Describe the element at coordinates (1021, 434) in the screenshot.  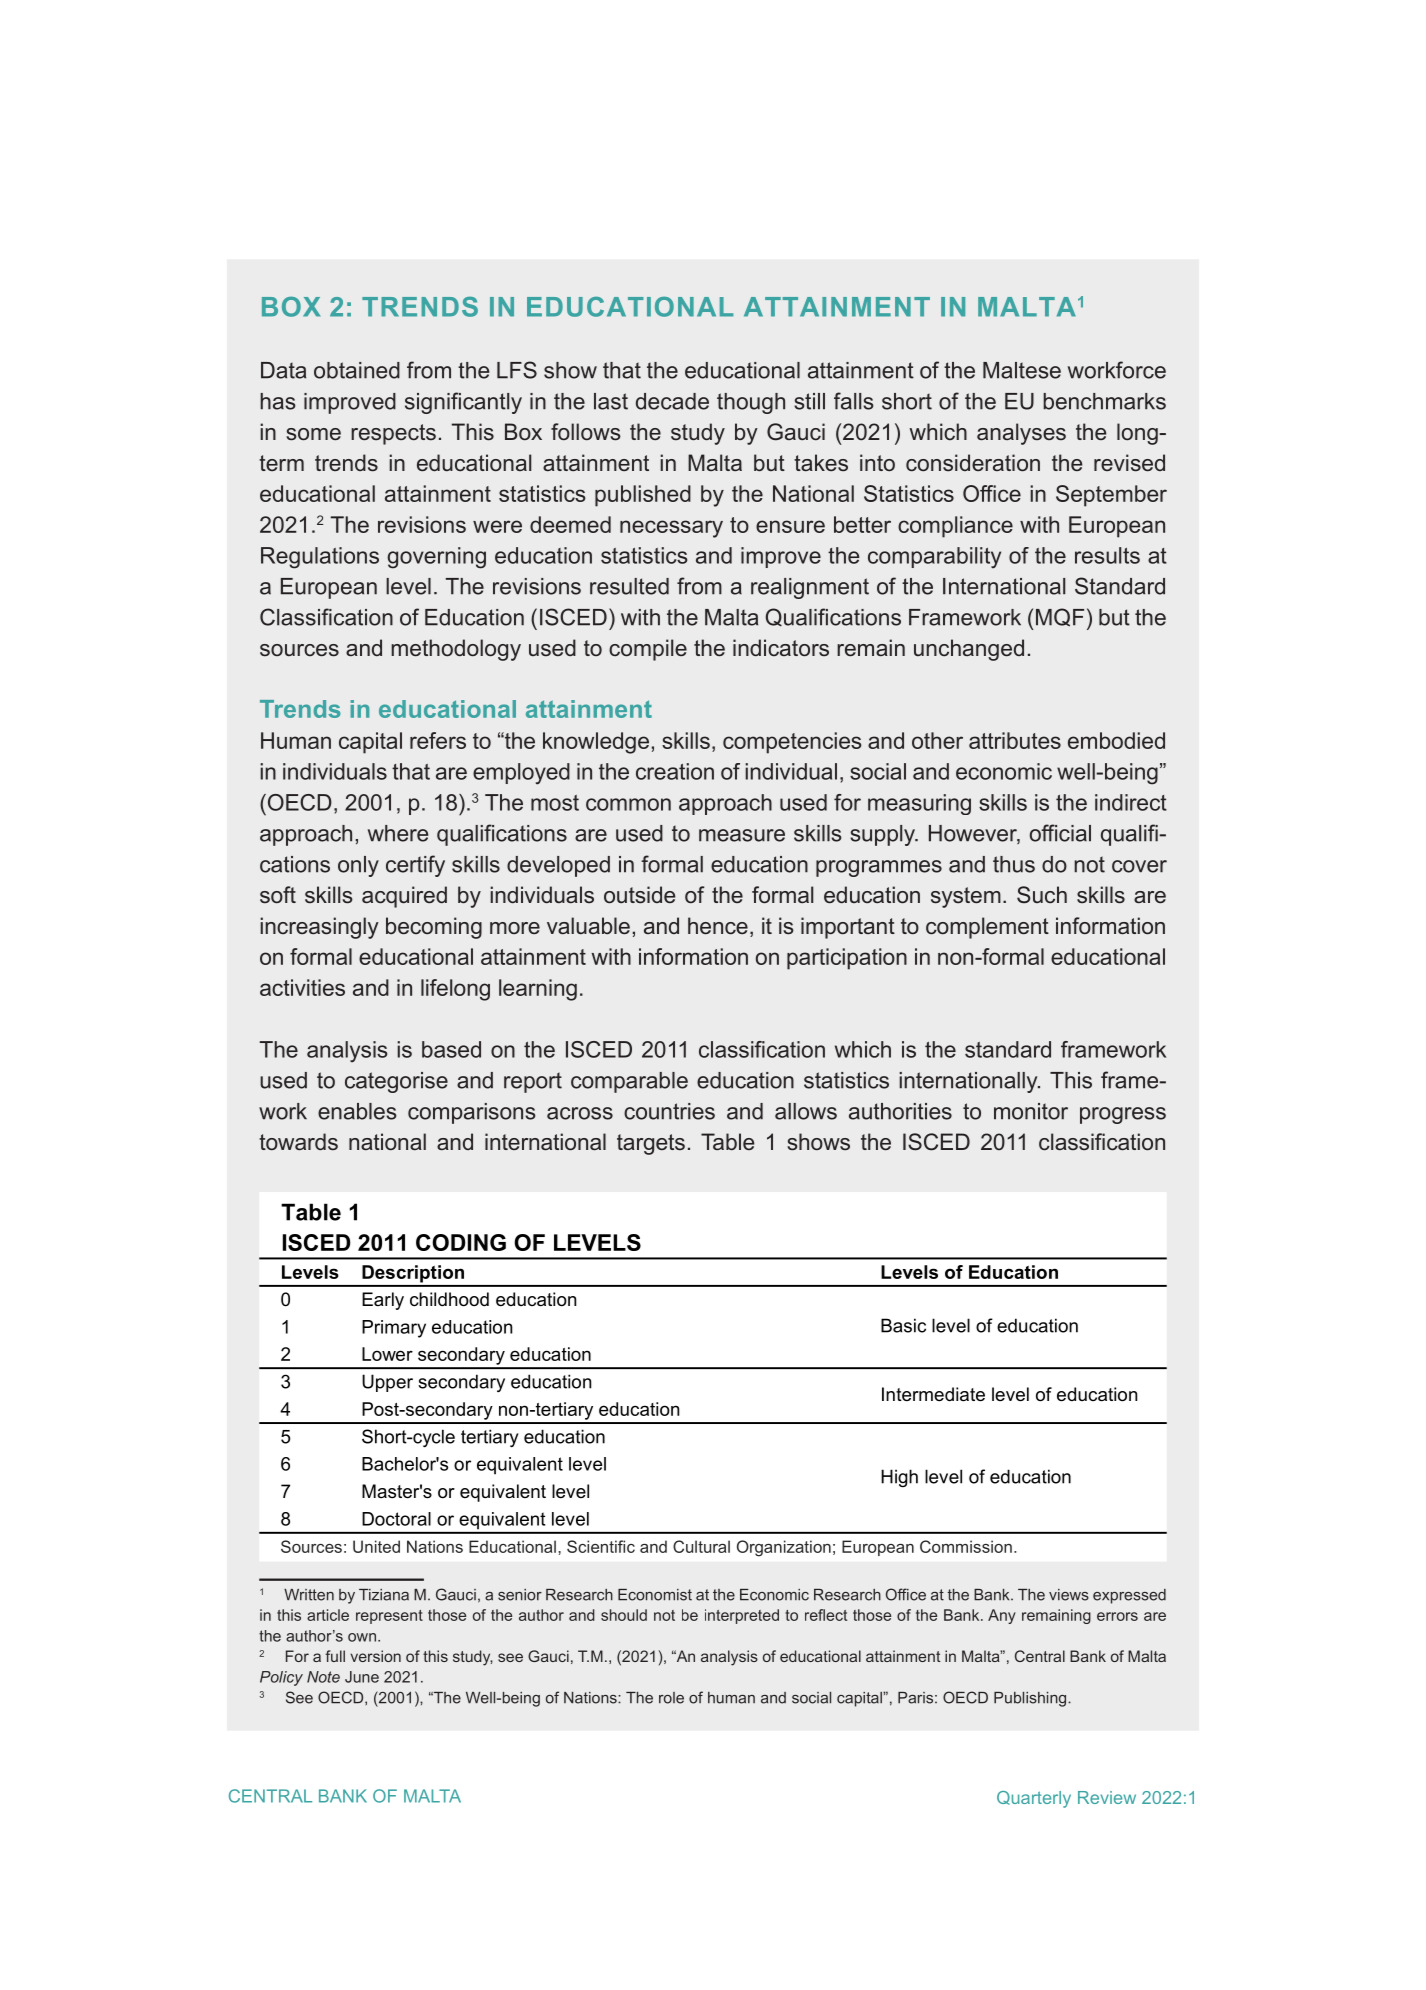
I see `analyses` at that location.
